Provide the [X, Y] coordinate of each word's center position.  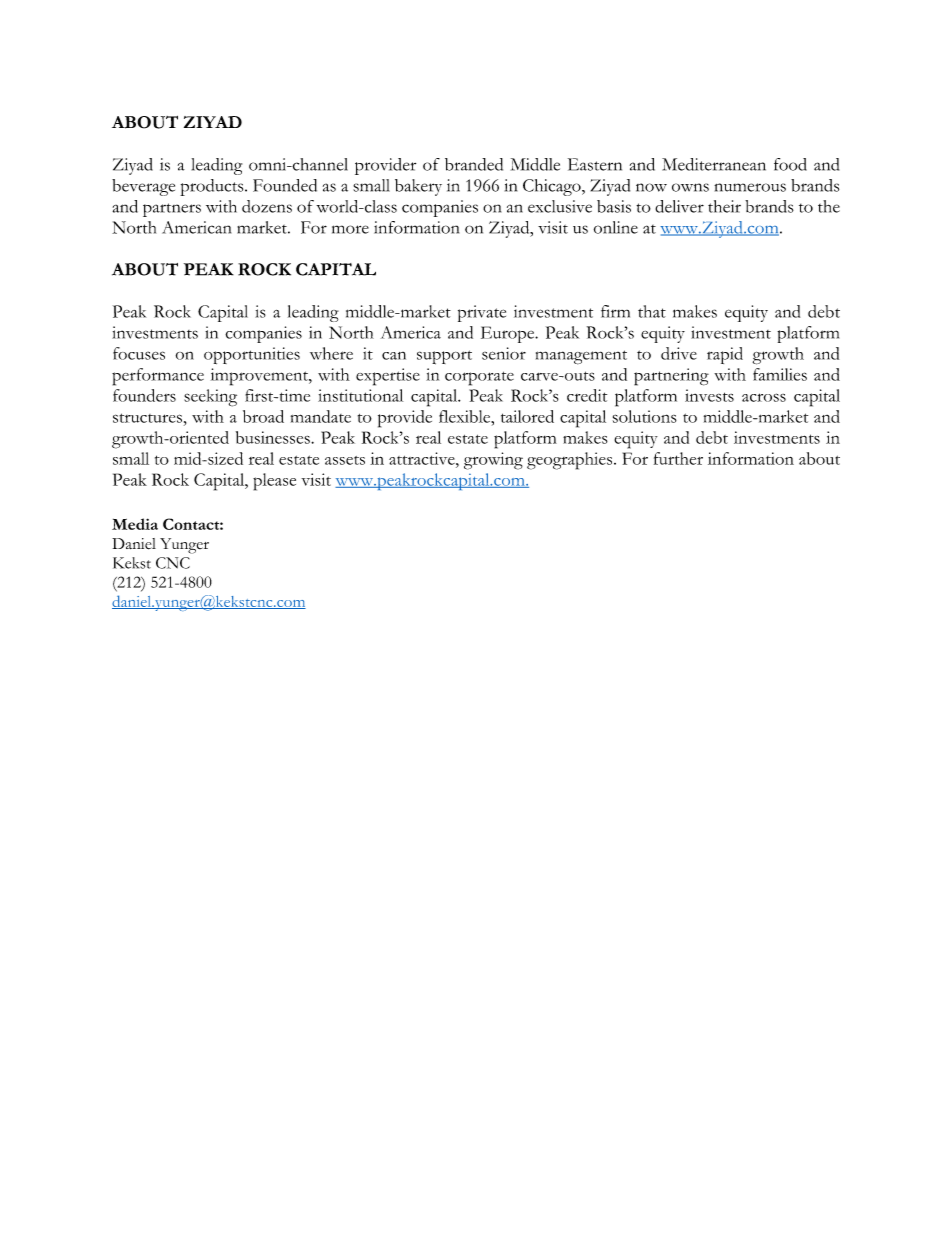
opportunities [252, 355]
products [213, 187]
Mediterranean [714, 164]
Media [135, 524]
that [652, 311]
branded [474, 164]
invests [709, 395]
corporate [479, 378]
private [482, 313]
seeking [210, 398]
